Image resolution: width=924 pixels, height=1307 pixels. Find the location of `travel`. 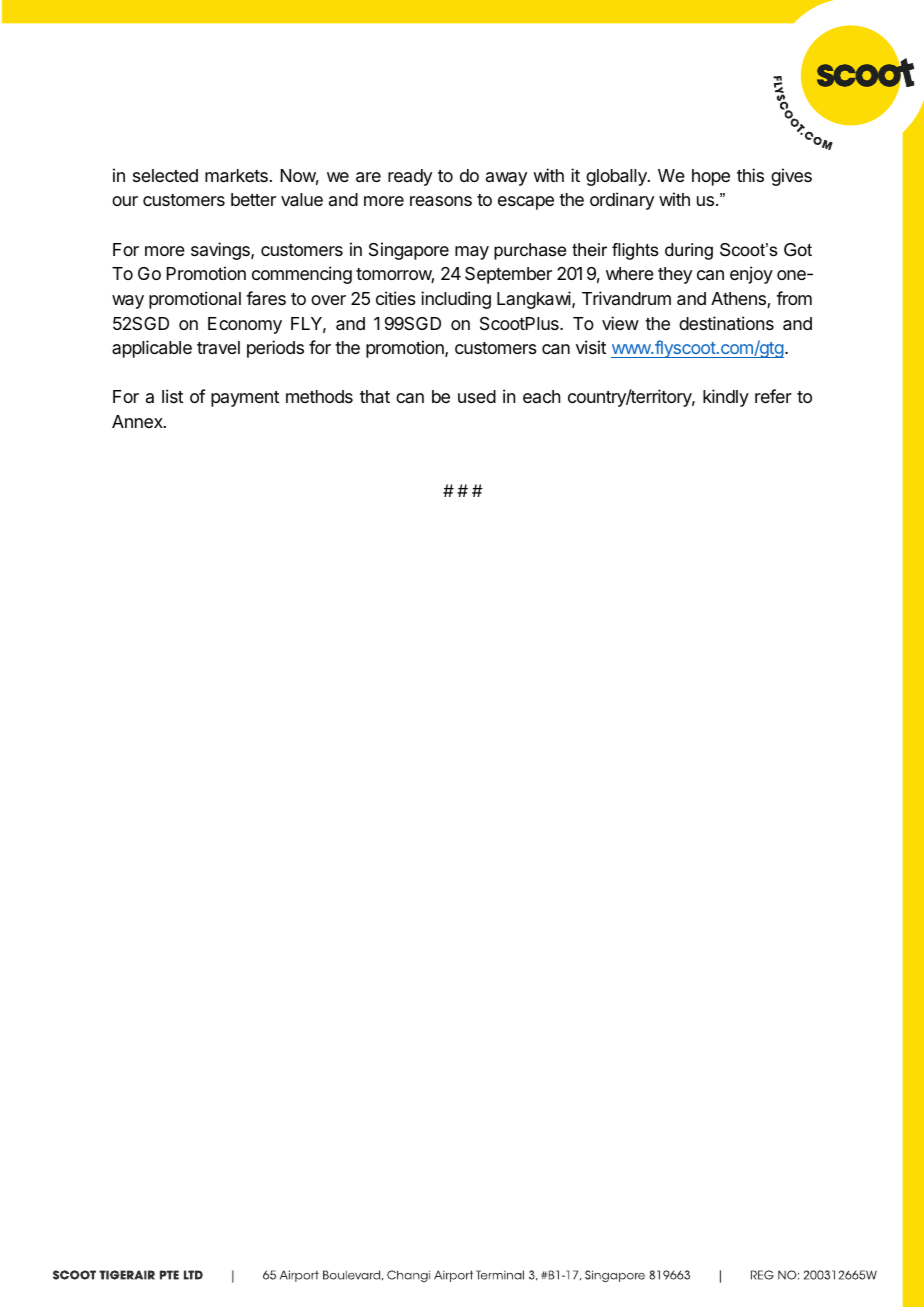

travel is located at coordinates (218, 347).
